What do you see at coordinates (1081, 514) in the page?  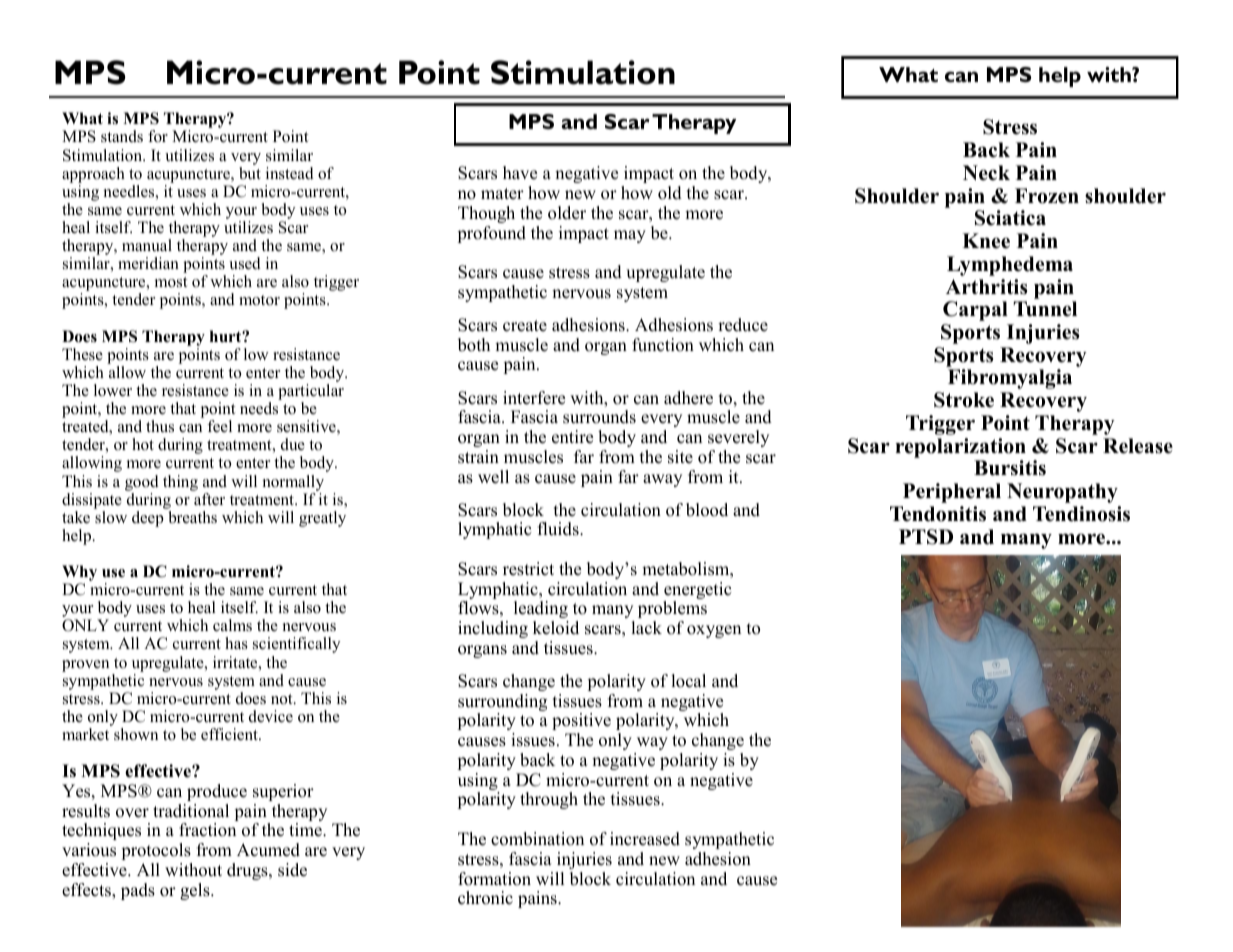 I see `Tendinosis` at bounding box center [1081, 514].
